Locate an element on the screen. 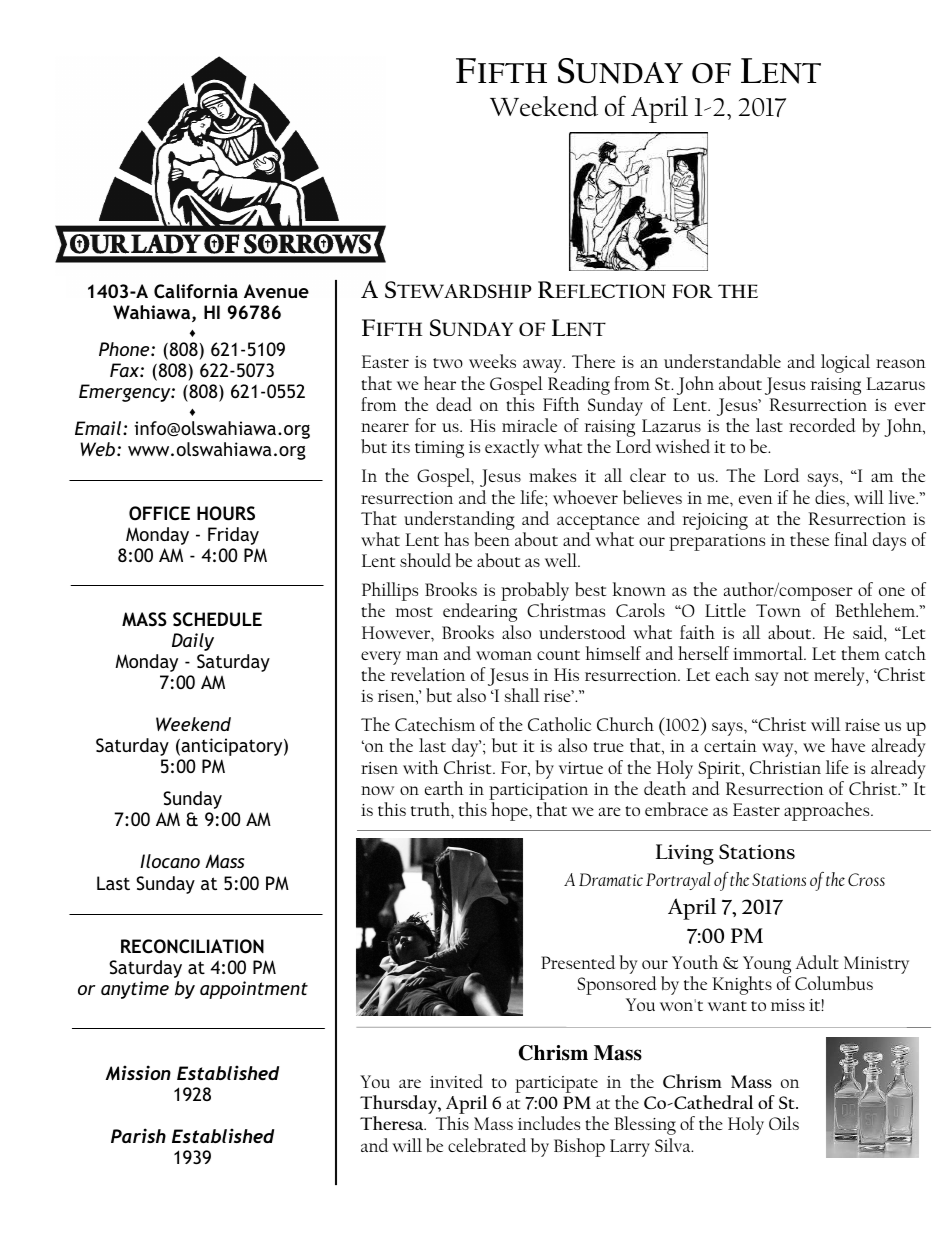  logical is located at coordinates (845, 363).
